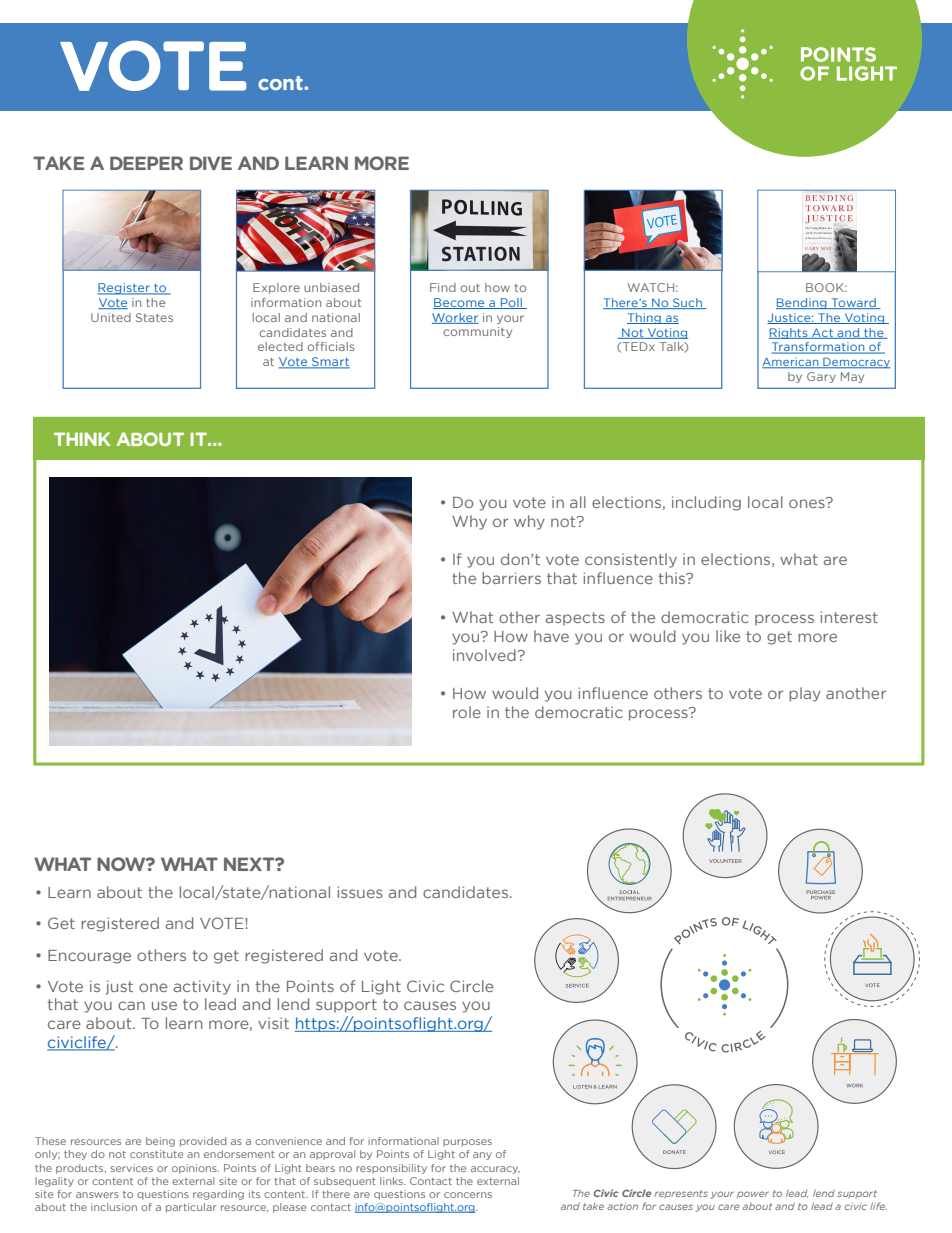  Describe the element at coordinates (511, 578) in the image. I see `barriers` at that location.
